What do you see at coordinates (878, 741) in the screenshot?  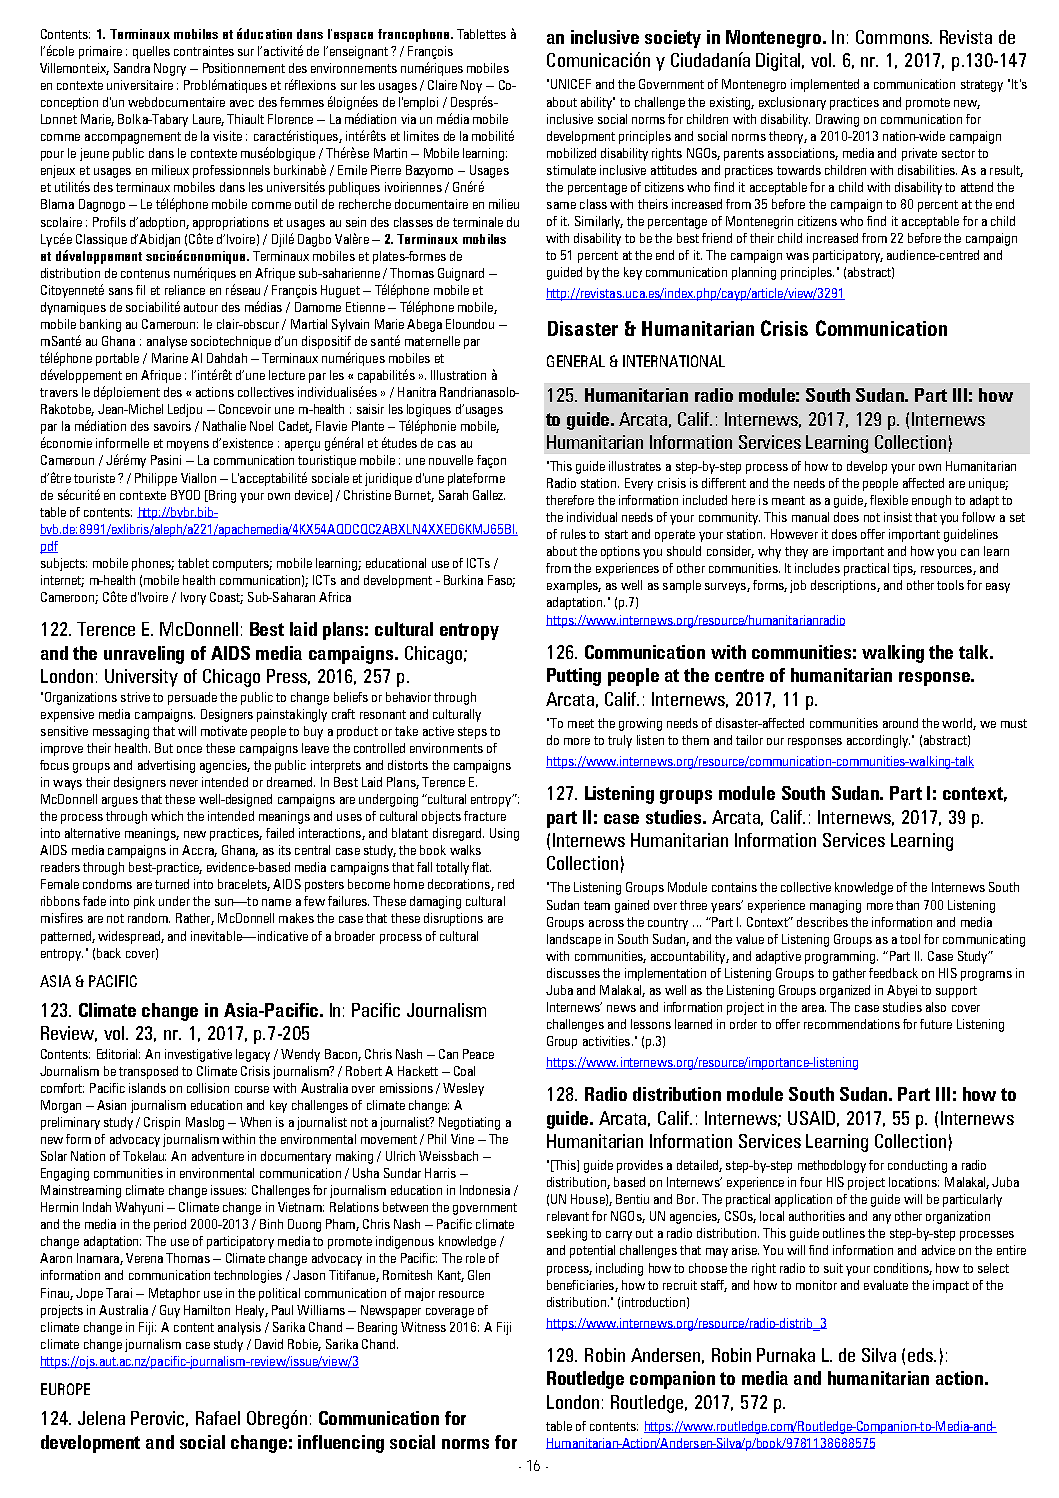 I see `accordingly` at bounding box center [878, 741].
